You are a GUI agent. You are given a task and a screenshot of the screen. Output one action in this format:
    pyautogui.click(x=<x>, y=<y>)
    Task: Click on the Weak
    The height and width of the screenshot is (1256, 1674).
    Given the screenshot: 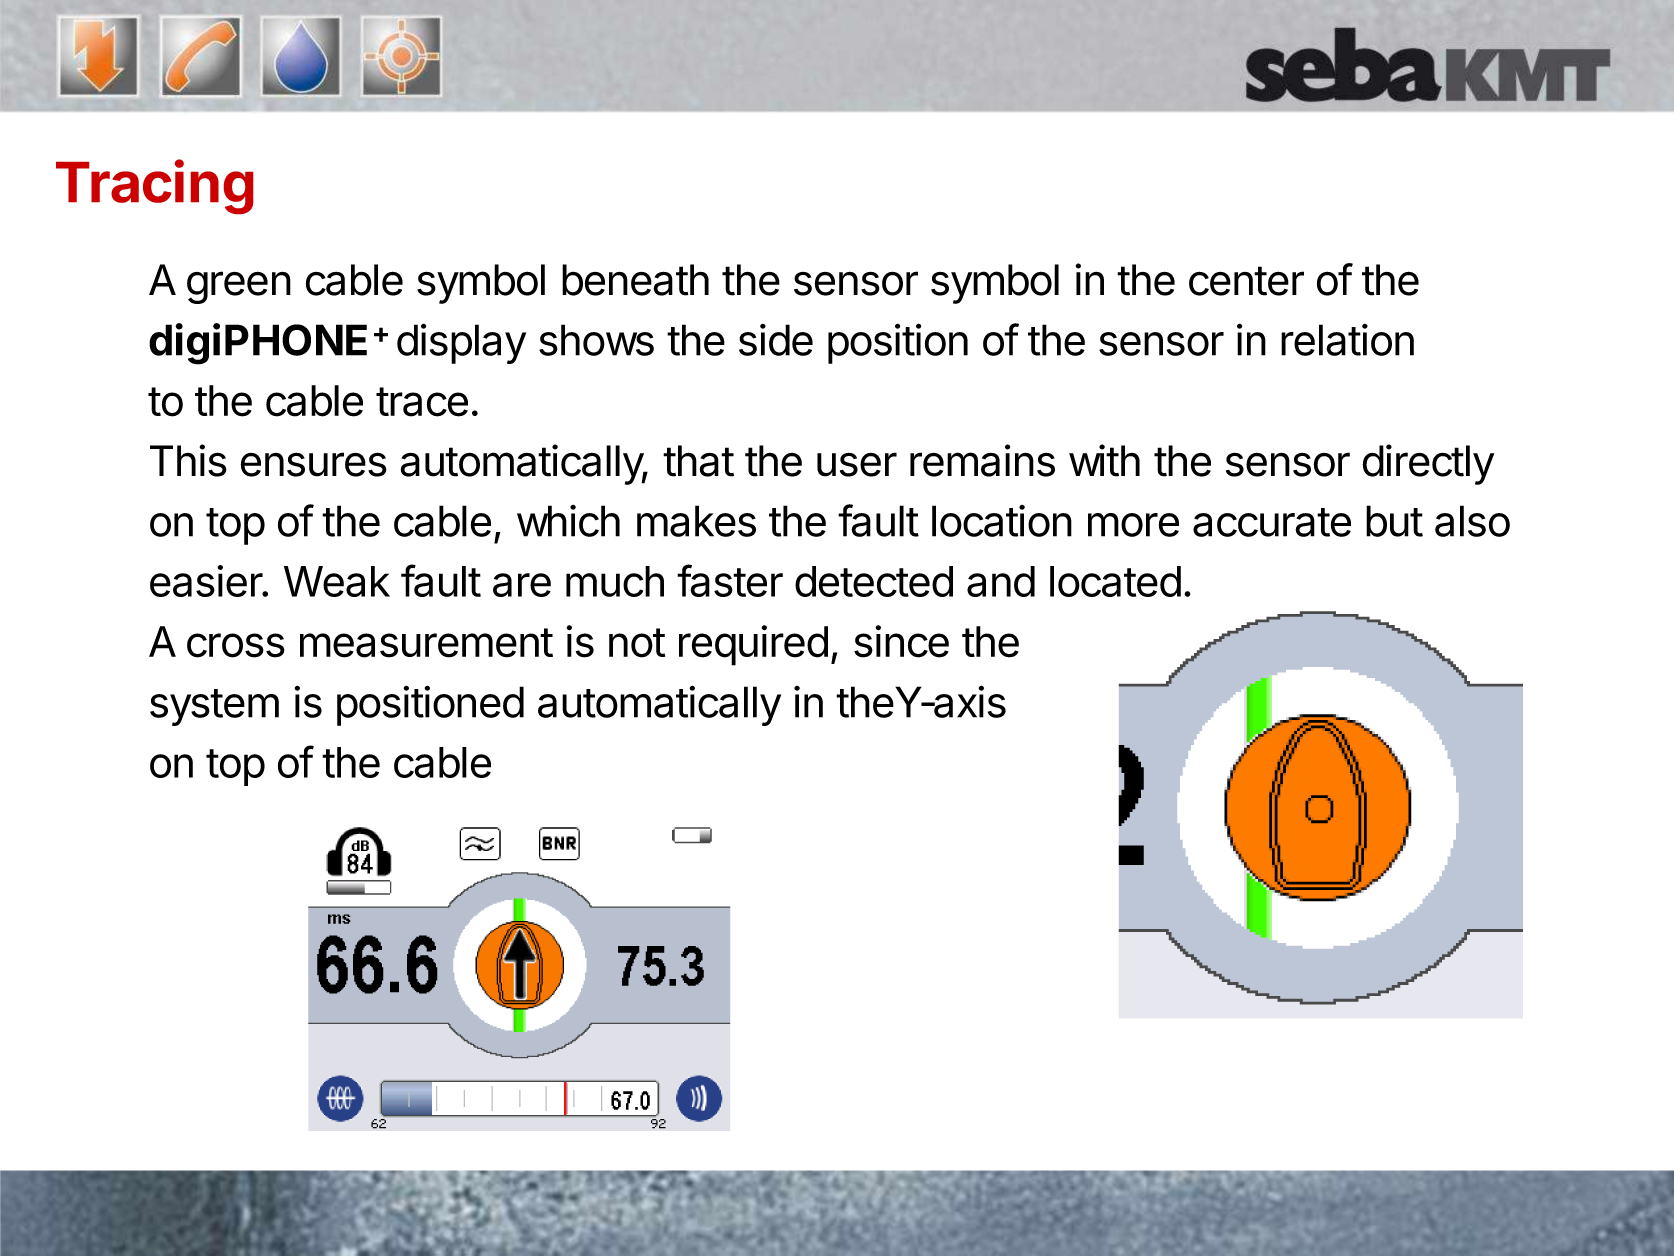 What is the action you would take?
    pyautogui.click(x=337, y=581)
